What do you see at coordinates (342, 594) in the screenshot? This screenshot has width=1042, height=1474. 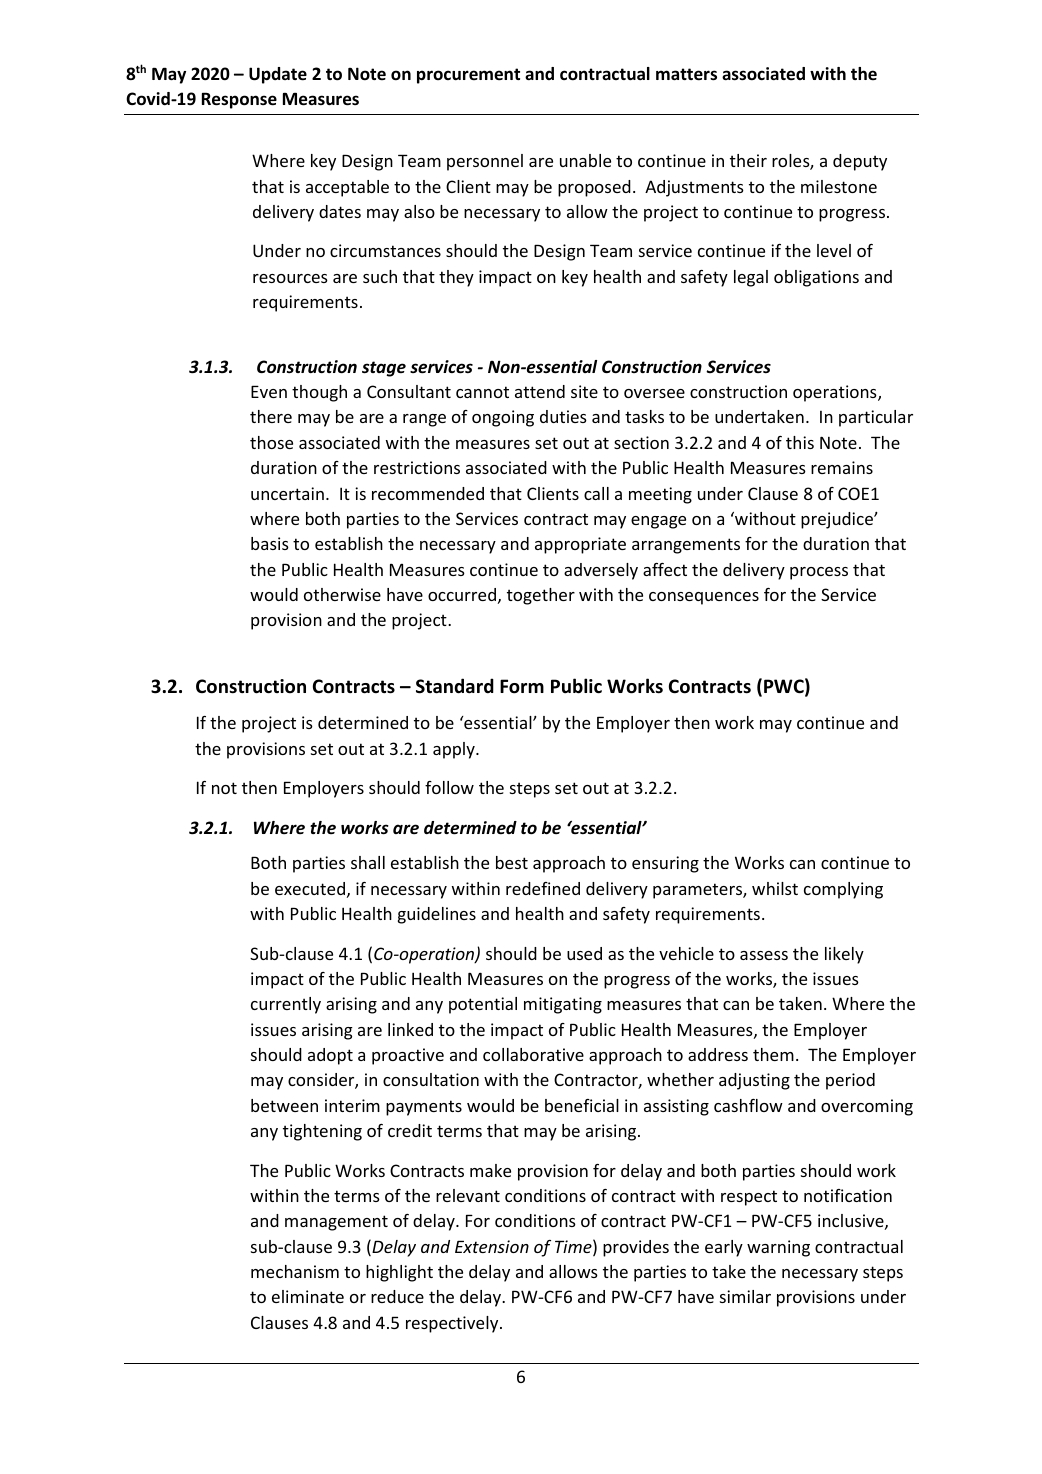 I see `otherwise` at bounding box center [342, 594].
